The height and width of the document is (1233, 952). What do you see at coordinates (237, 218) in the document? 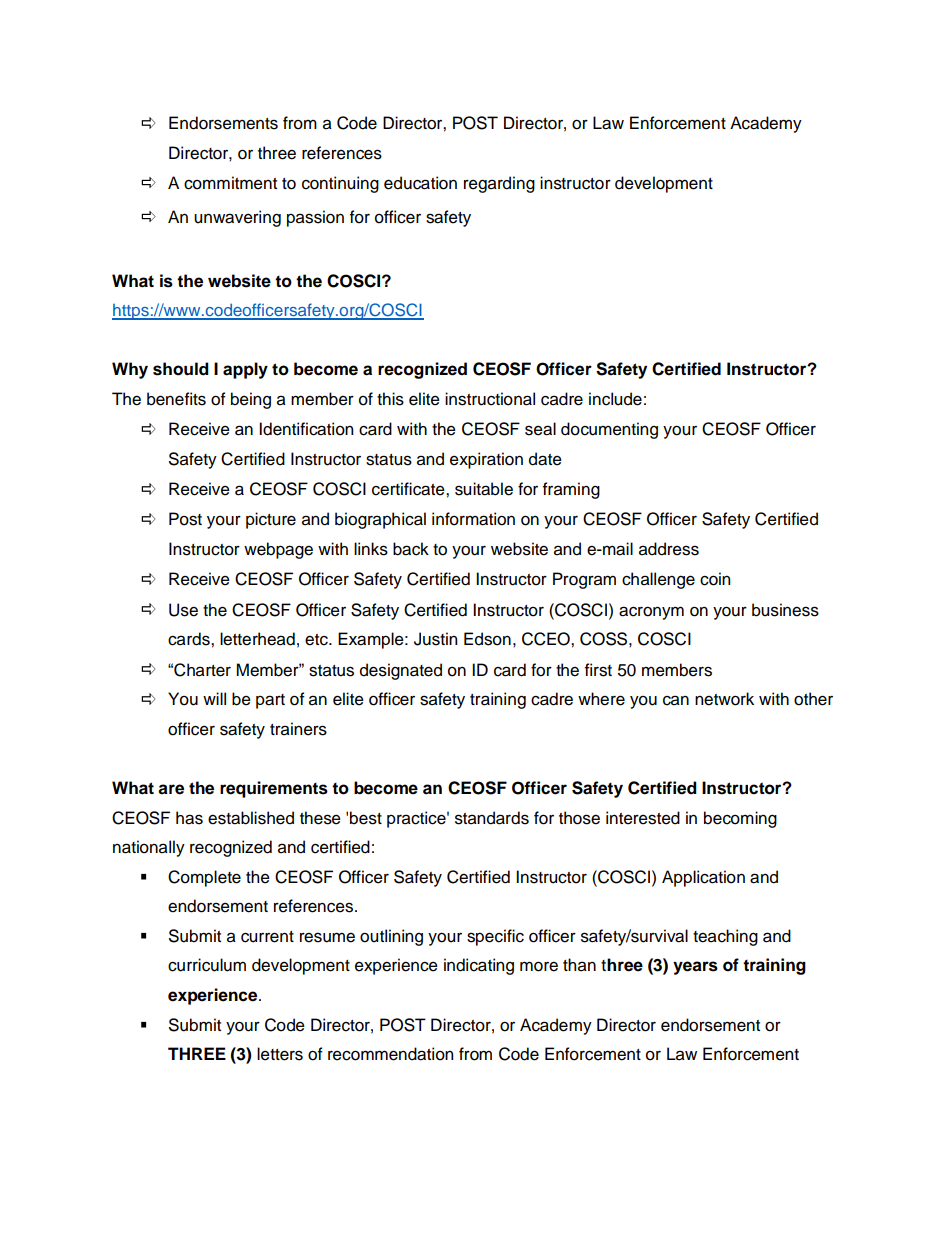
I see `unwavering` at bounding box center [237, 218].
